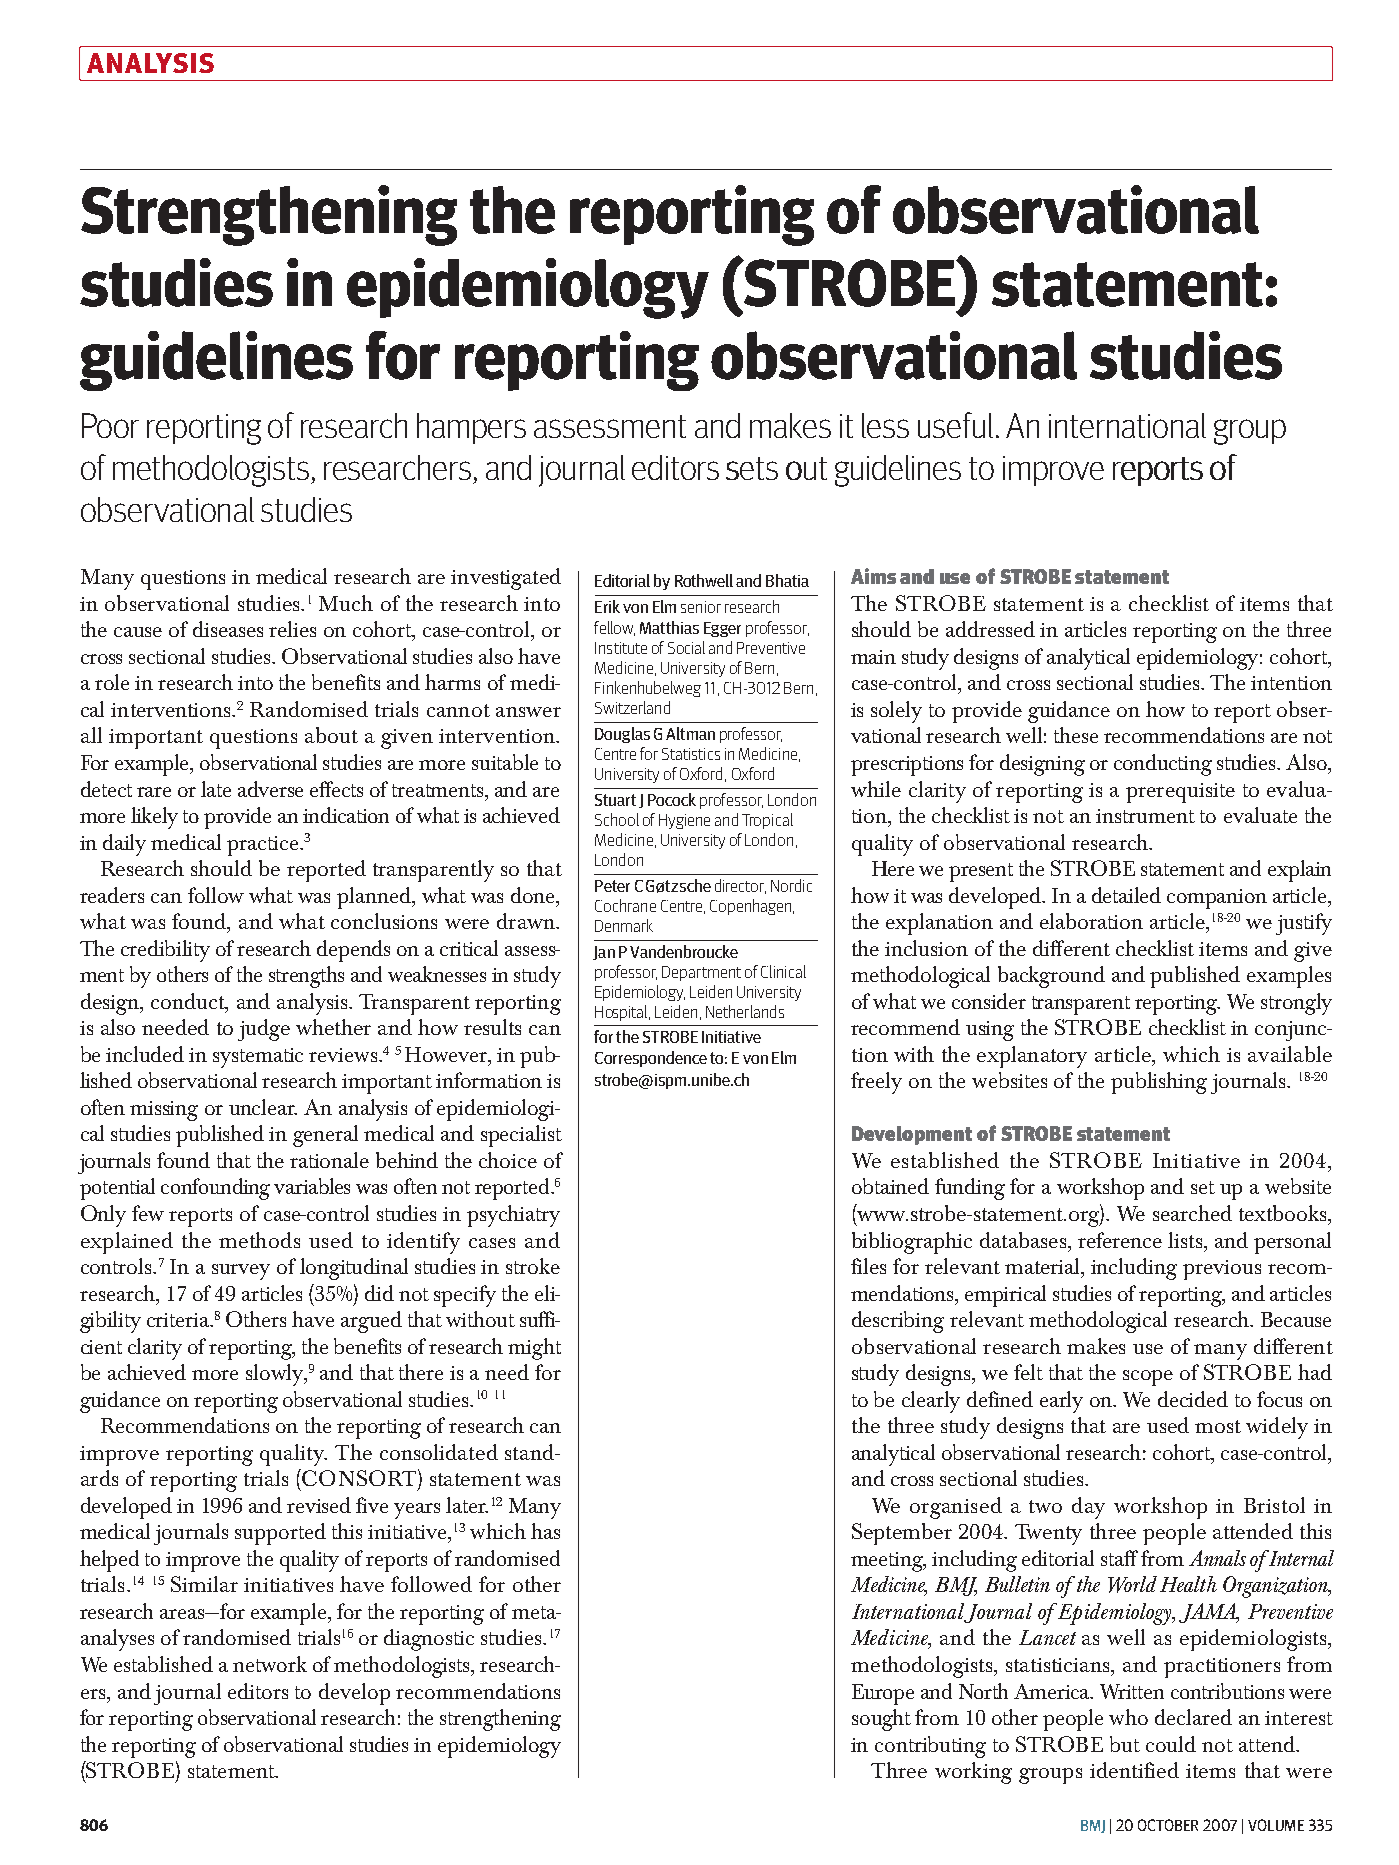 Image resolution: width=1399 pixels, height=1865 pixels. What do you see at coordinates (955, 425) in the page?
I see `useful` at bounding box center [955, 425].
